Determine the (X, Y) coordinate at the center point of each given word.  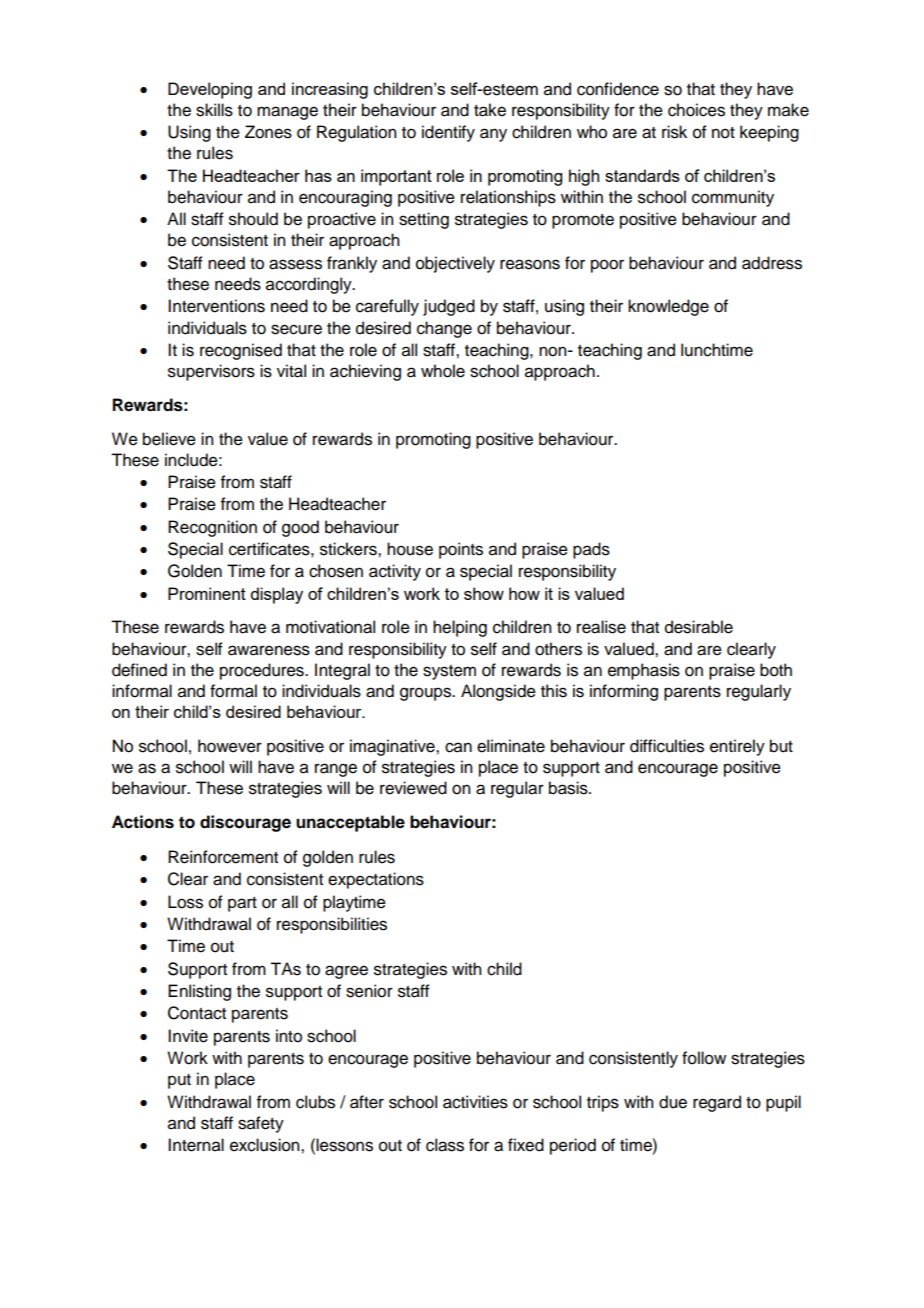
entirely (737, 747)
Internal (196, 1145)
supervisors (211, 372)
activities (475, 1102)
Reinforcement (223, 857)
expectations (376, 880)
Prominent (207, 593)
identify (448, 133)
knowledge (668, 307)
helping (460, 628)
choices (696, 110)
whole (443, 371)
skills (214, 110)
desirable (699, 627)
